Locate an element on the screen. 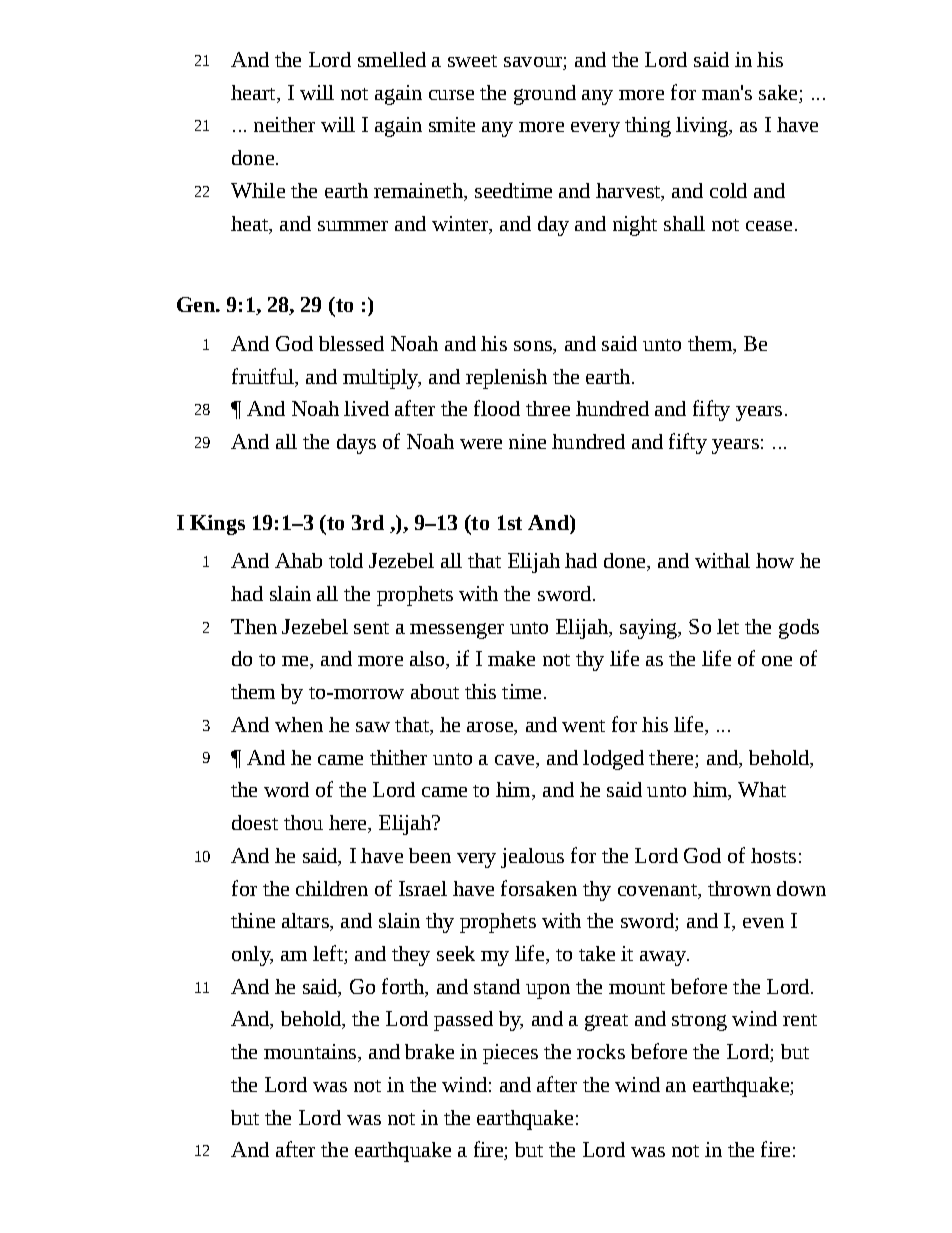 This screenshot has width=952, height=1233. only is located at coordinates (252, 956).
